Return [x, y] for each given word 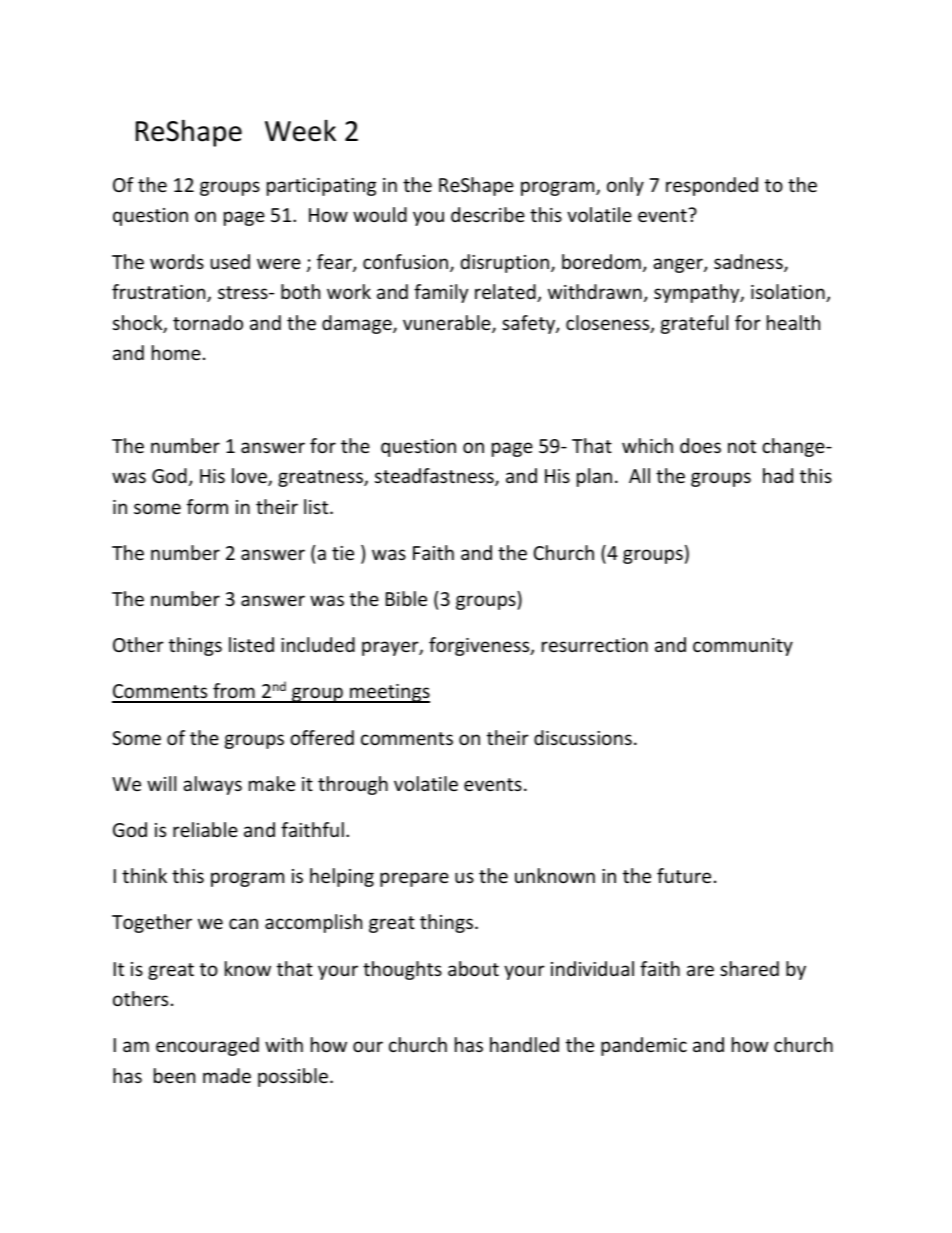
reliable [205, 829]
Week [300, 131]
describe [488, 214]
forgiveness [480, 646]
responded [712, 186]
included [318, 644]
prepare [414, 879]
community [743, 647]
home [176, 352]
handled [524, 1044]
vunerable [448, 324]
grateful [694, 324]
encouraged [207, 1046]
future [684, 875]
